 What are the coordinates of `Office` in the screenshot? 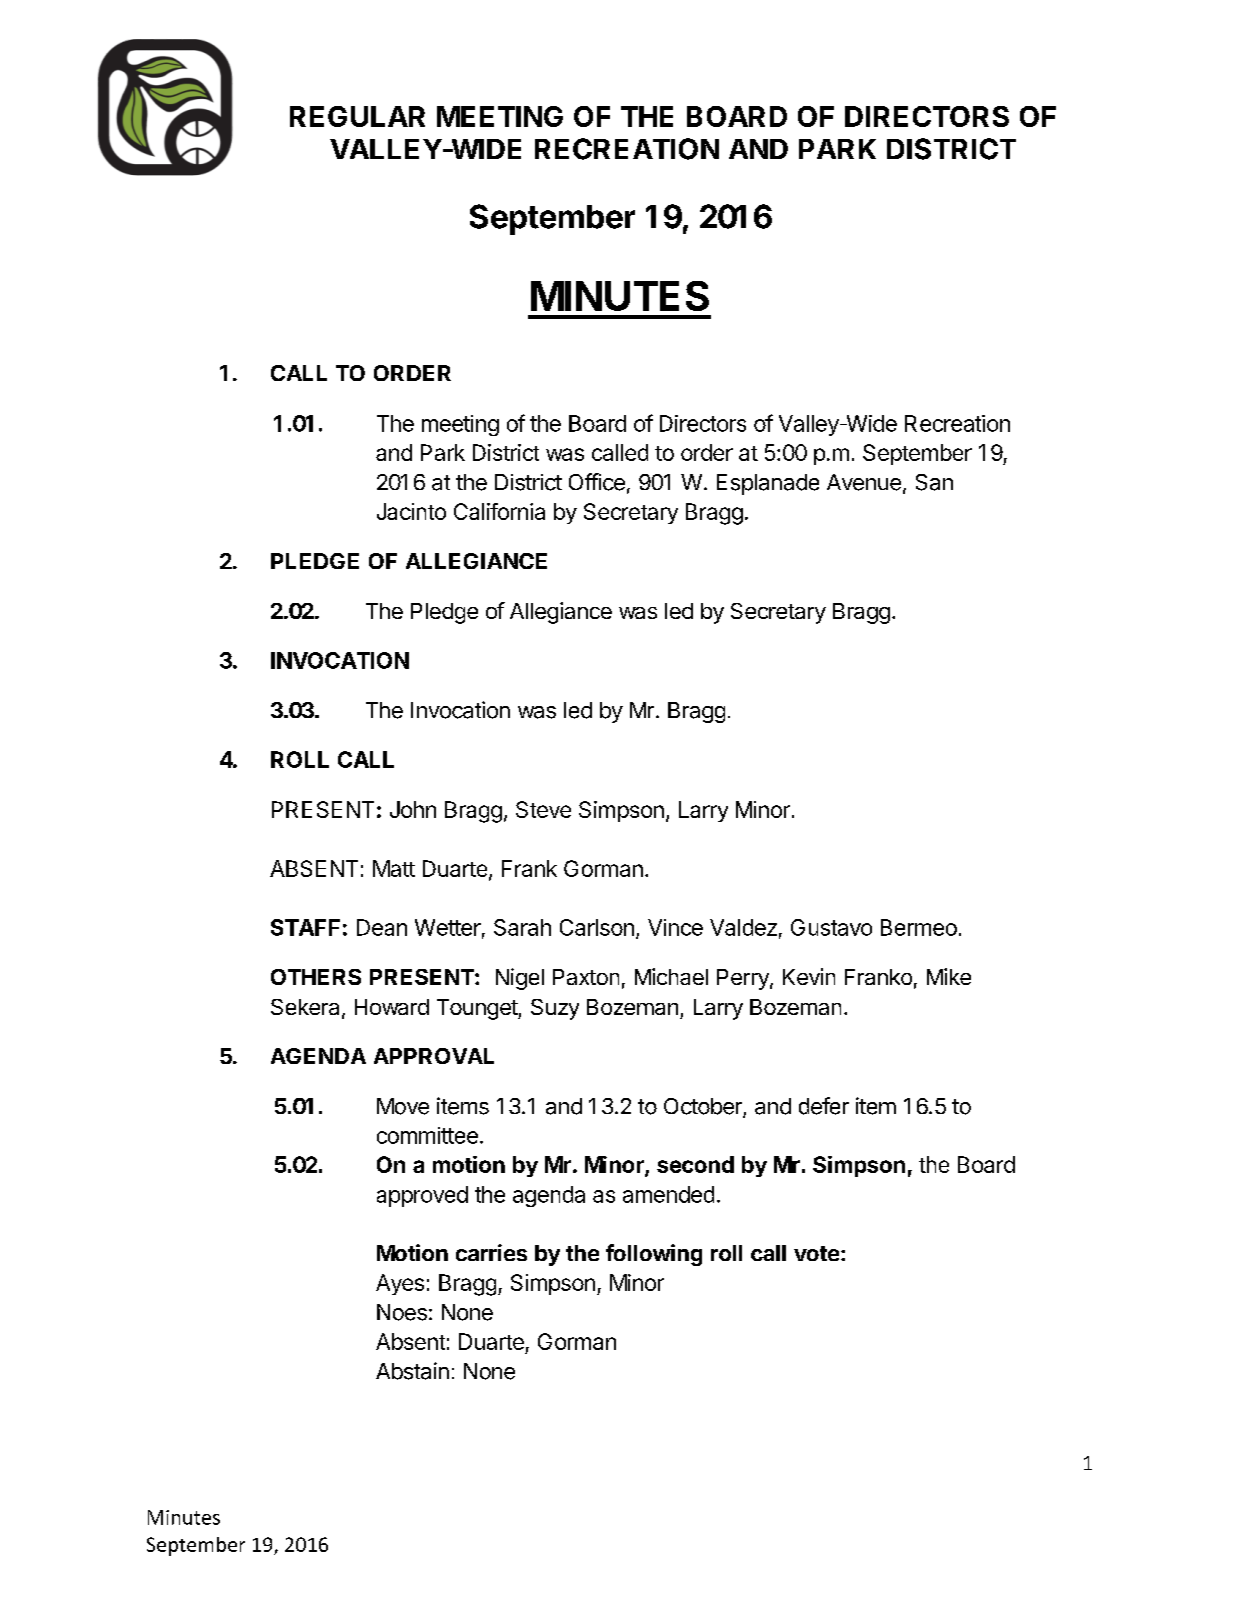 It's located at (597, 482).
